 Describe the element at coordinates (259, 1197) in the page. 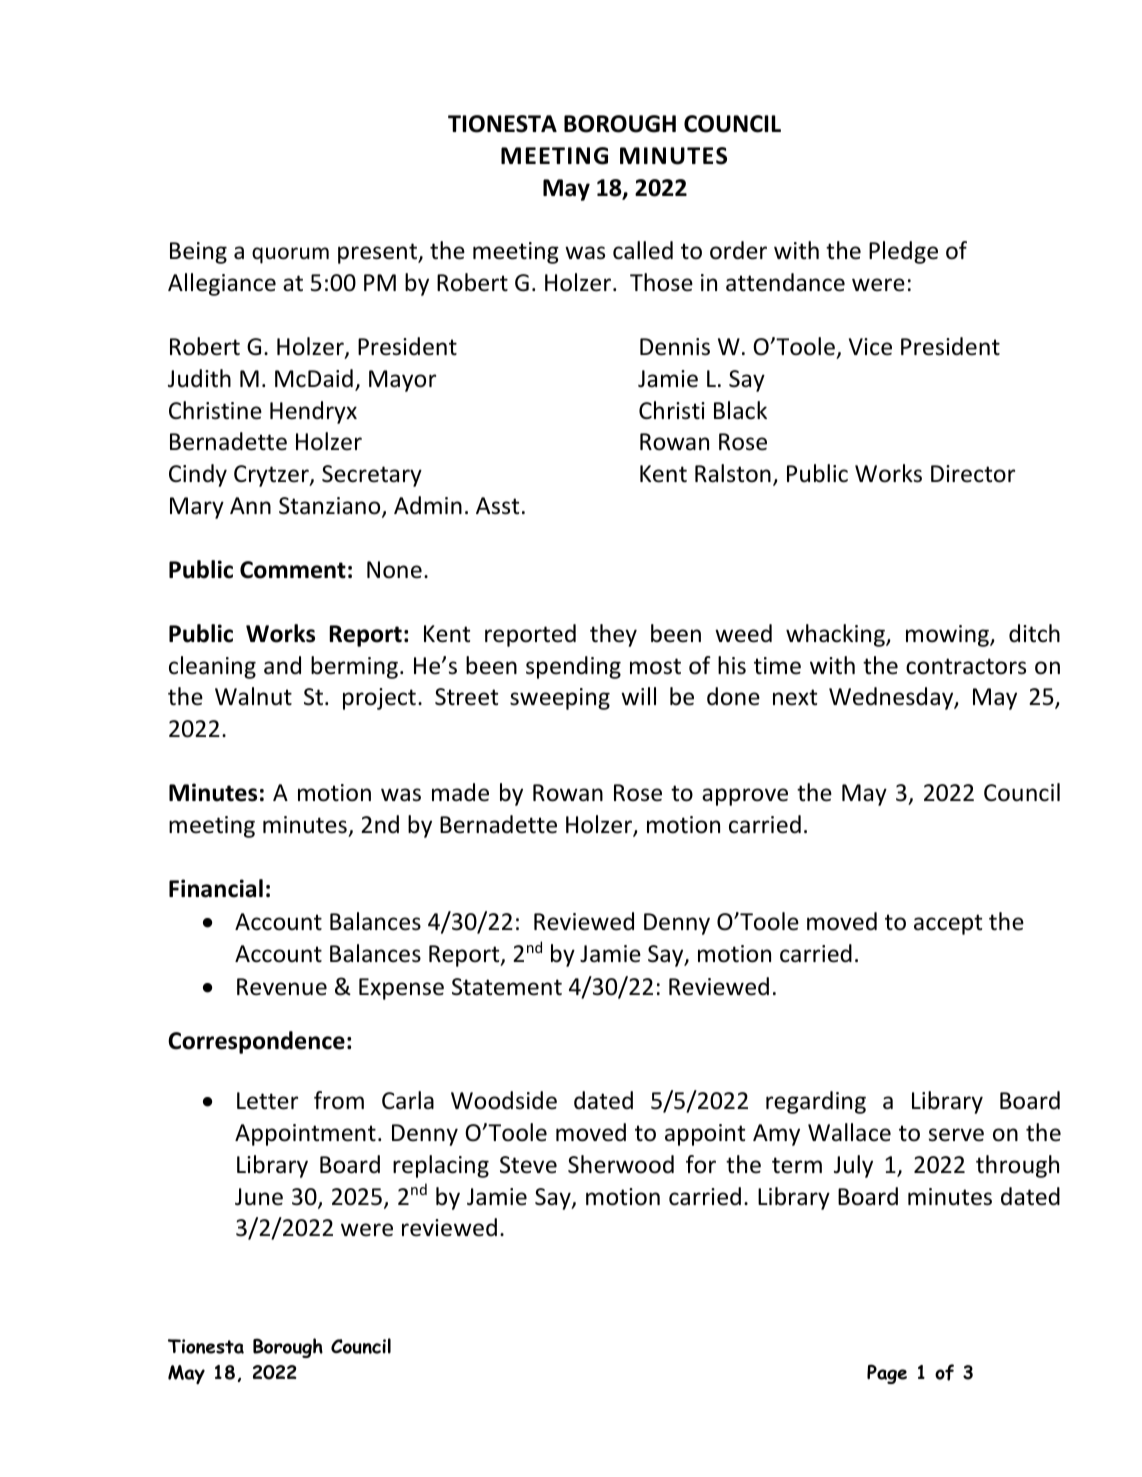

I see `June` at that location.
